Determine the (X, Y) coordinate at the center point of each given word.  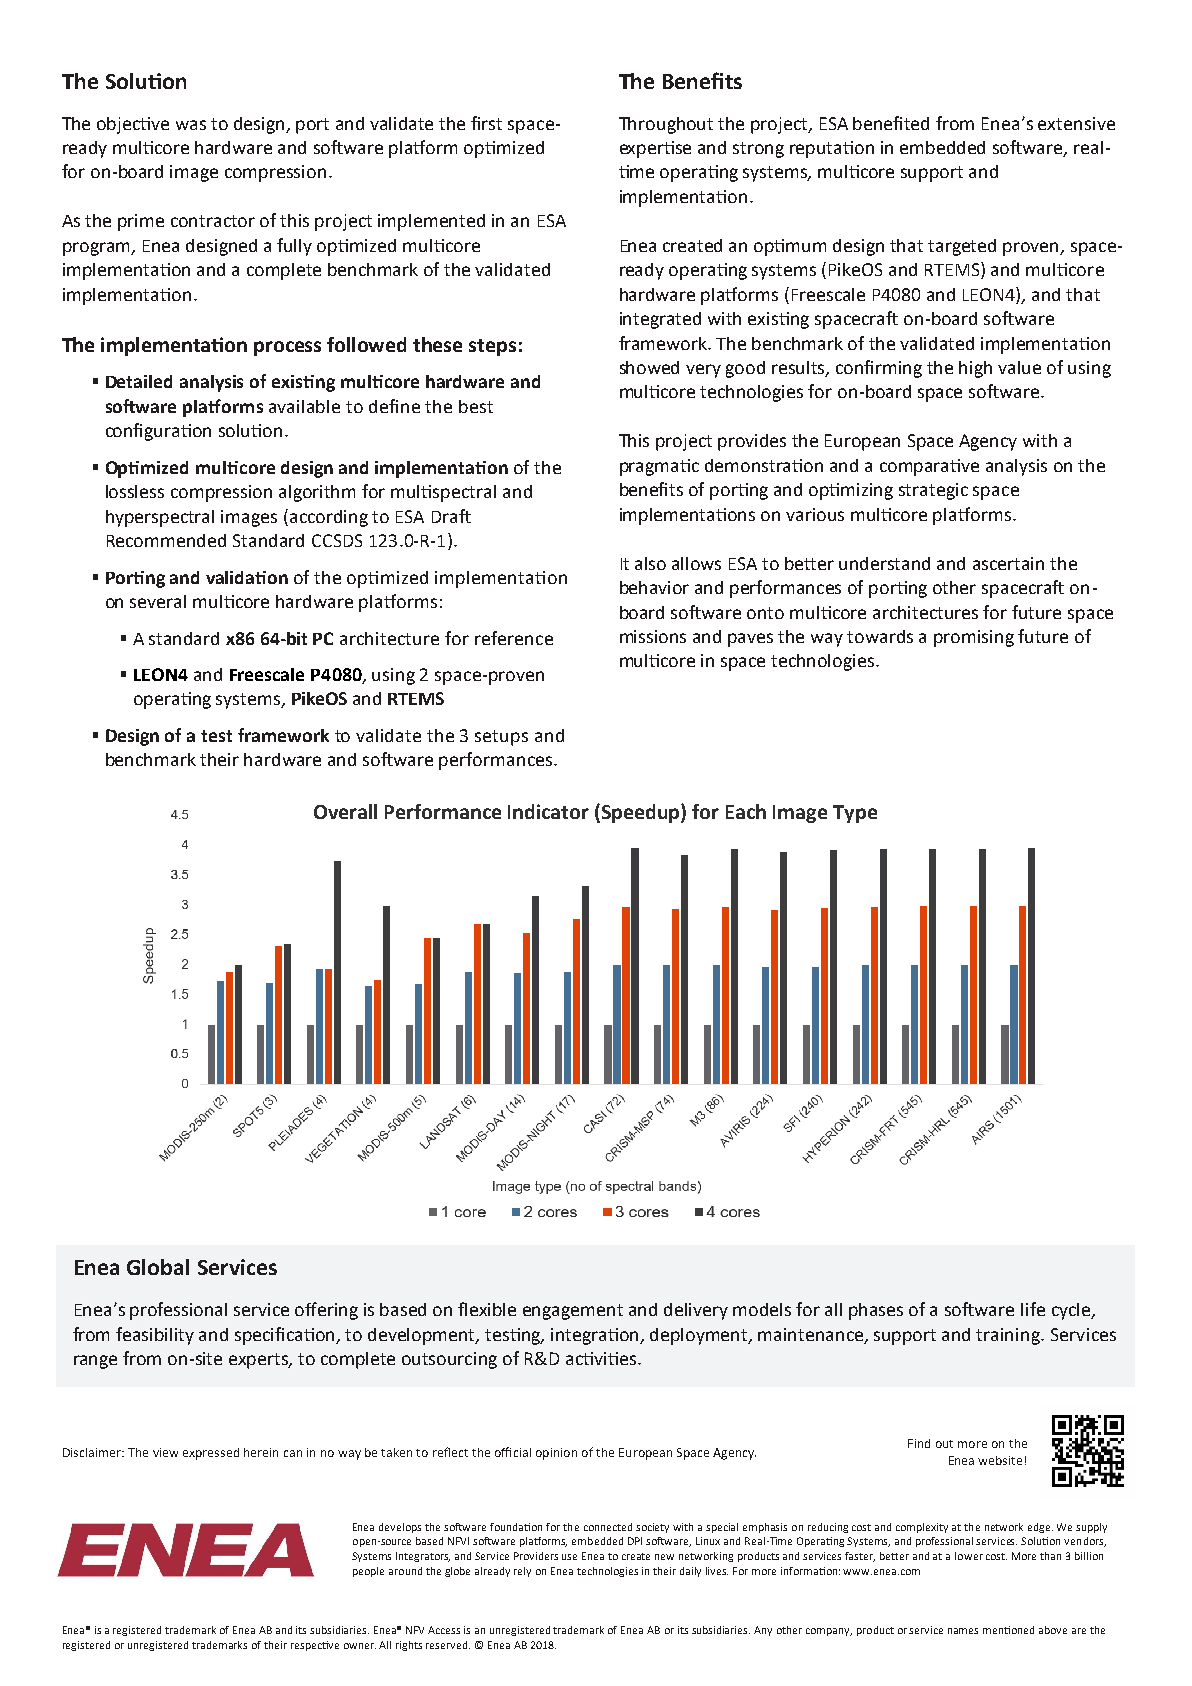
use (569, 1557)
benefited (891, 123)
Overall (345, 811)
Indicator (548, 811)
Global (158, 1267)
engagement (573, 1312)
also (650, 563)
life (1033, 1309)
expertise (655, 149)
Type (855, 814)
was (191, 125)
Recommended (166, 540)
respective (315, 1646)
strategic (933, 491)
